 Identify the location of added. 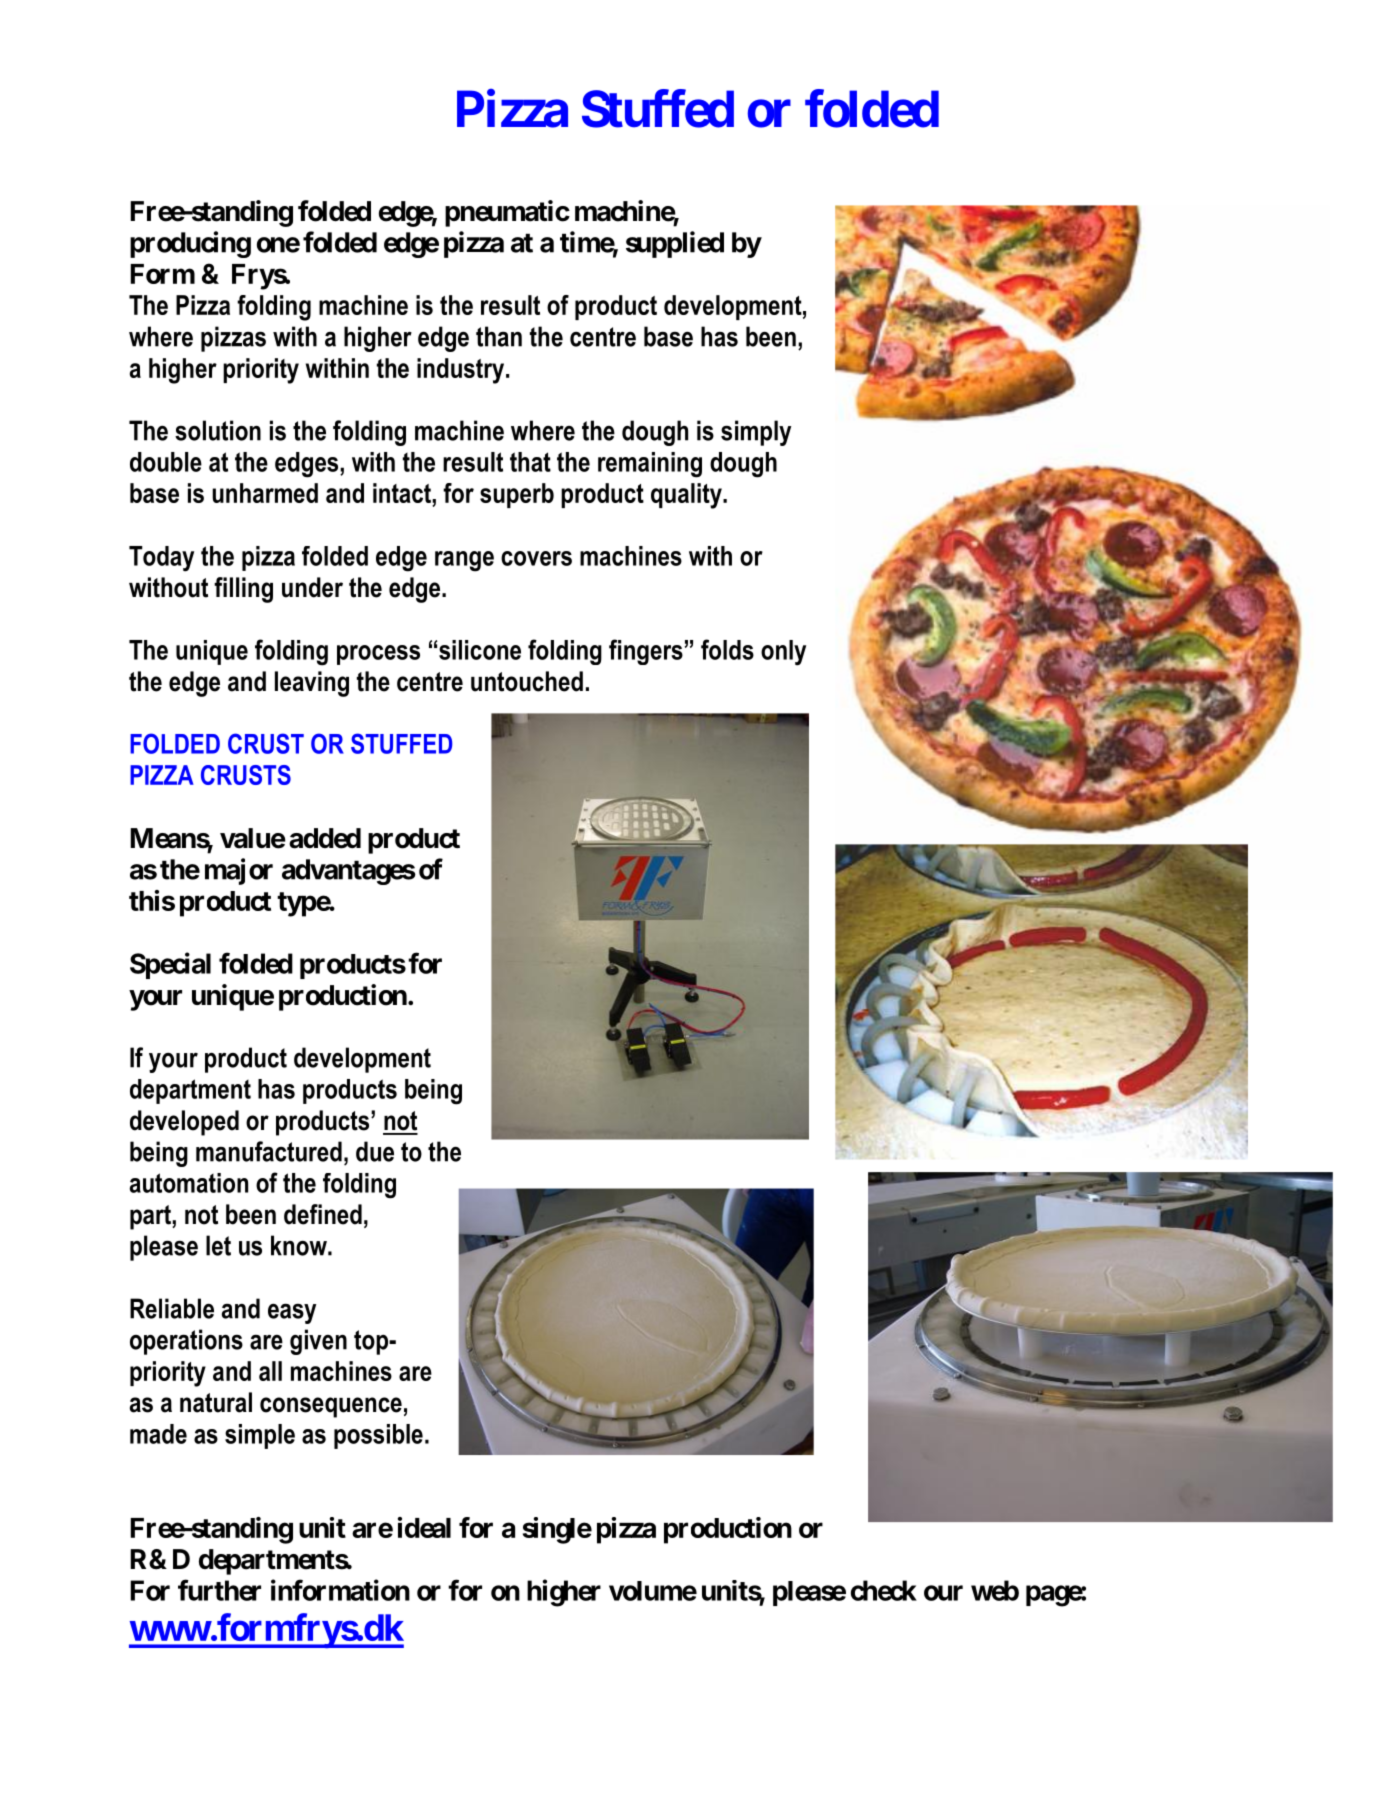
(325, 838).
